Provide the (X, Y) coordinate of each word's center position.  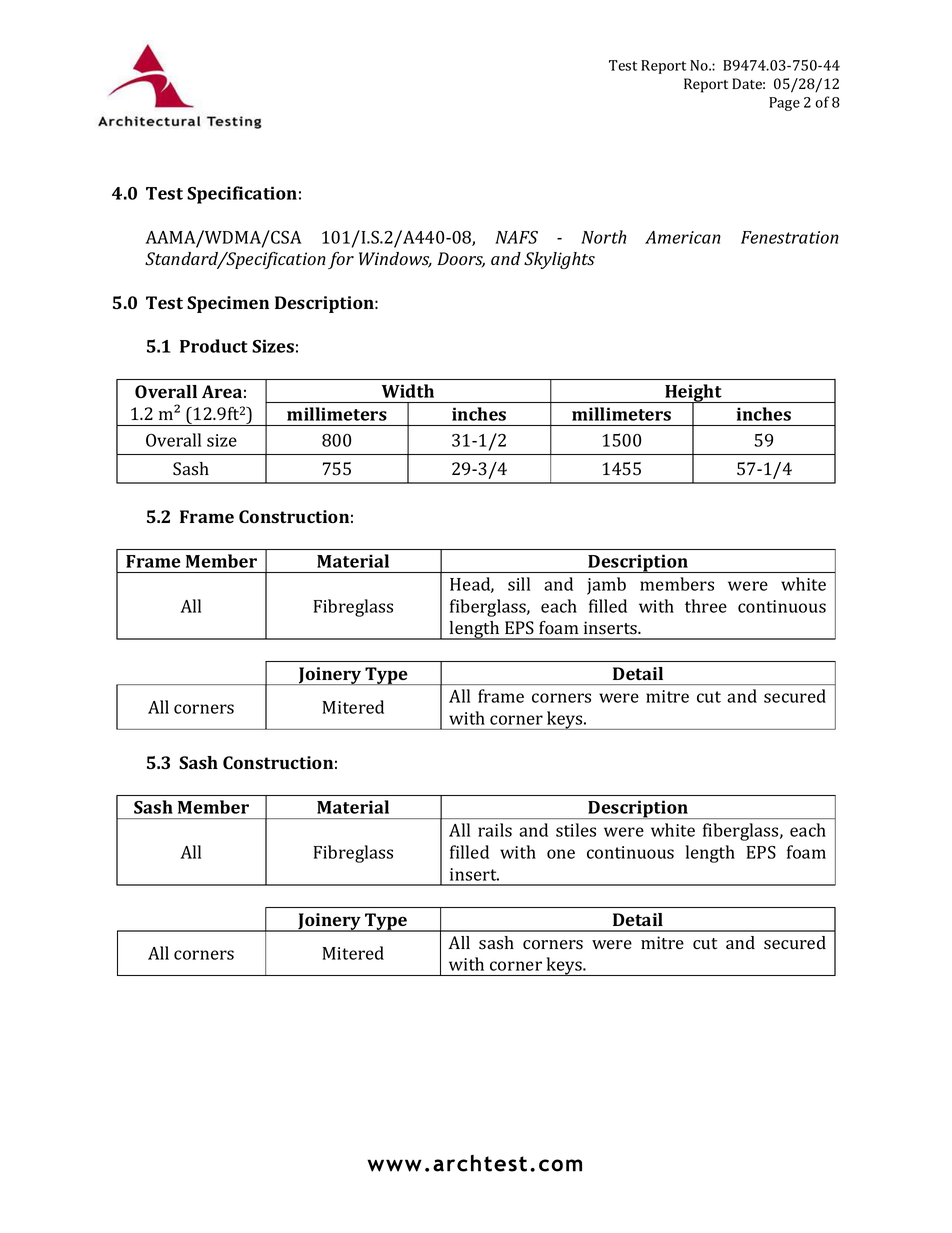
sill (519, 584)
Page (784, 104)
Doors (461, 260)
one (561, 854)
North (603, 237)
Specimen (228, 304)
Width (408, 391)
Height (693, 394)
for (341, 260)
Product (214, 346)
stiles (576, 830)
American (683, 237)
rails (495, 830)
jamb (606, 586)
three (706, 606)
